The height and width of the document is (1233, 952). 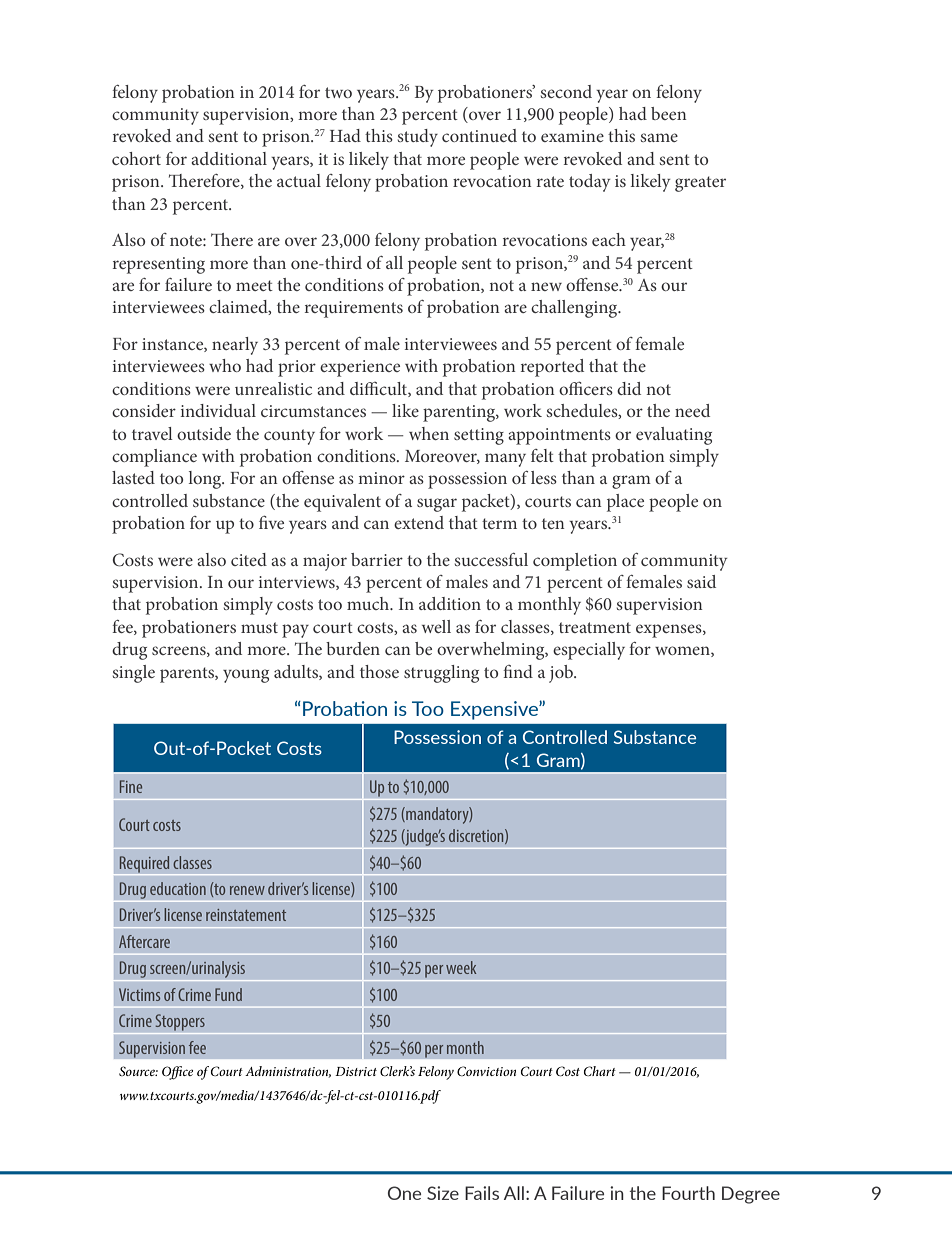 I want to click on Stoppers, so click(x=180, y=1022).
